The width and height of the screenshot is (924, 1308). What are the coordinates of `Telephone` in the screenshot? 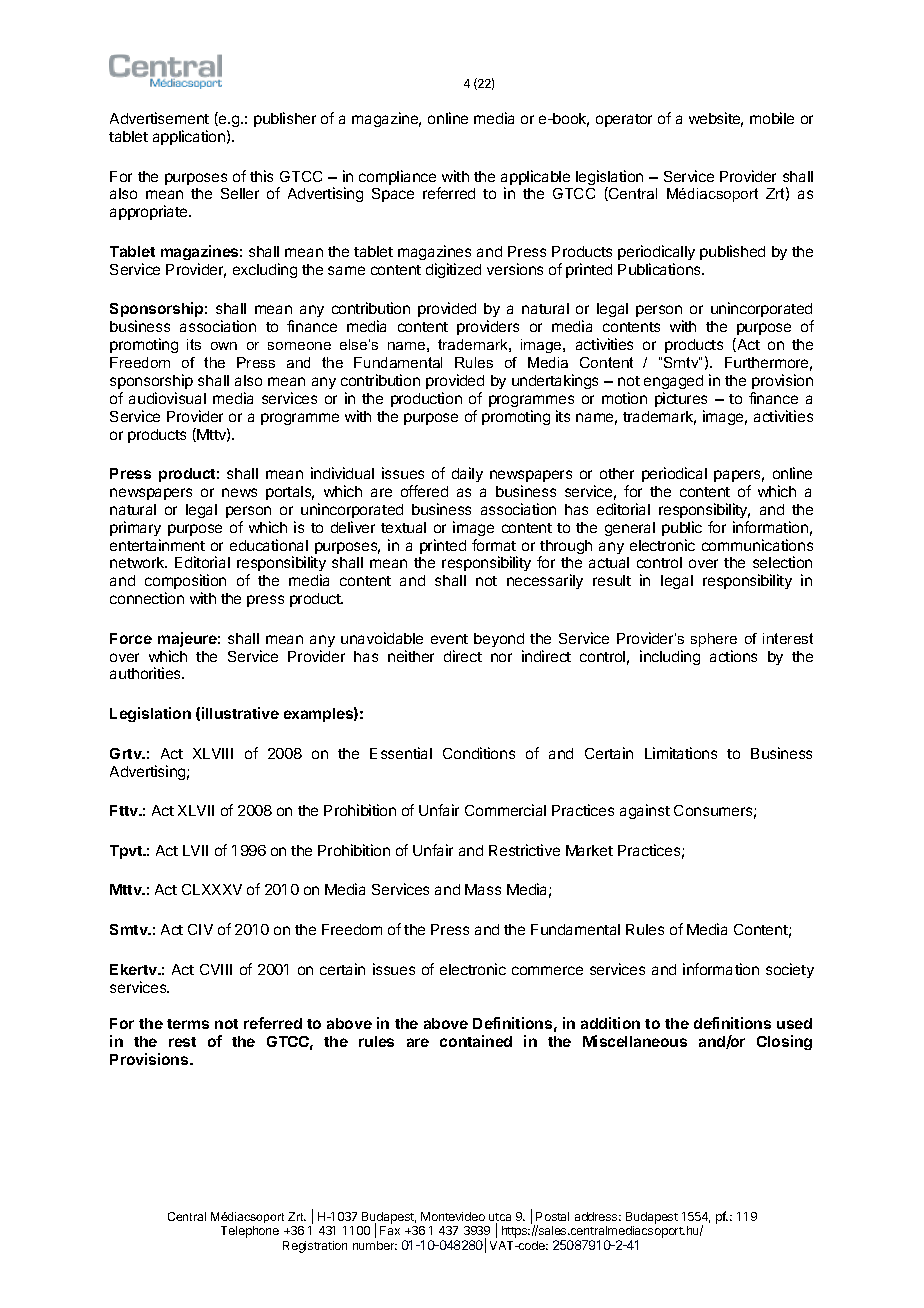 It's located at (250, 1232).
